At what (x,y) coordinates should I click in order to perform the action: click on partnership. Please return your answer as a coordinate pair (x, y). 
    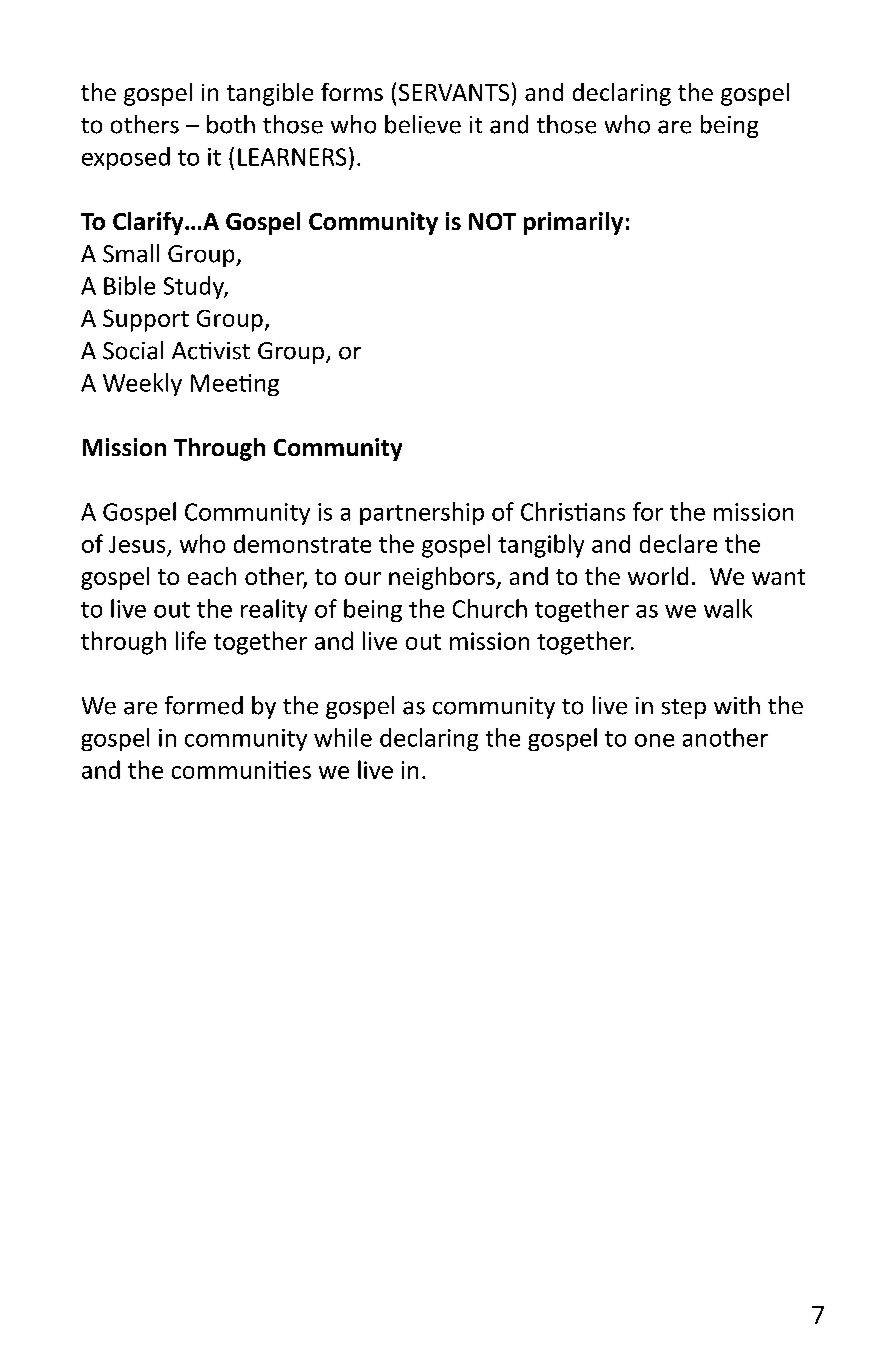
    Looking at the image, I should click on (422, 513).
